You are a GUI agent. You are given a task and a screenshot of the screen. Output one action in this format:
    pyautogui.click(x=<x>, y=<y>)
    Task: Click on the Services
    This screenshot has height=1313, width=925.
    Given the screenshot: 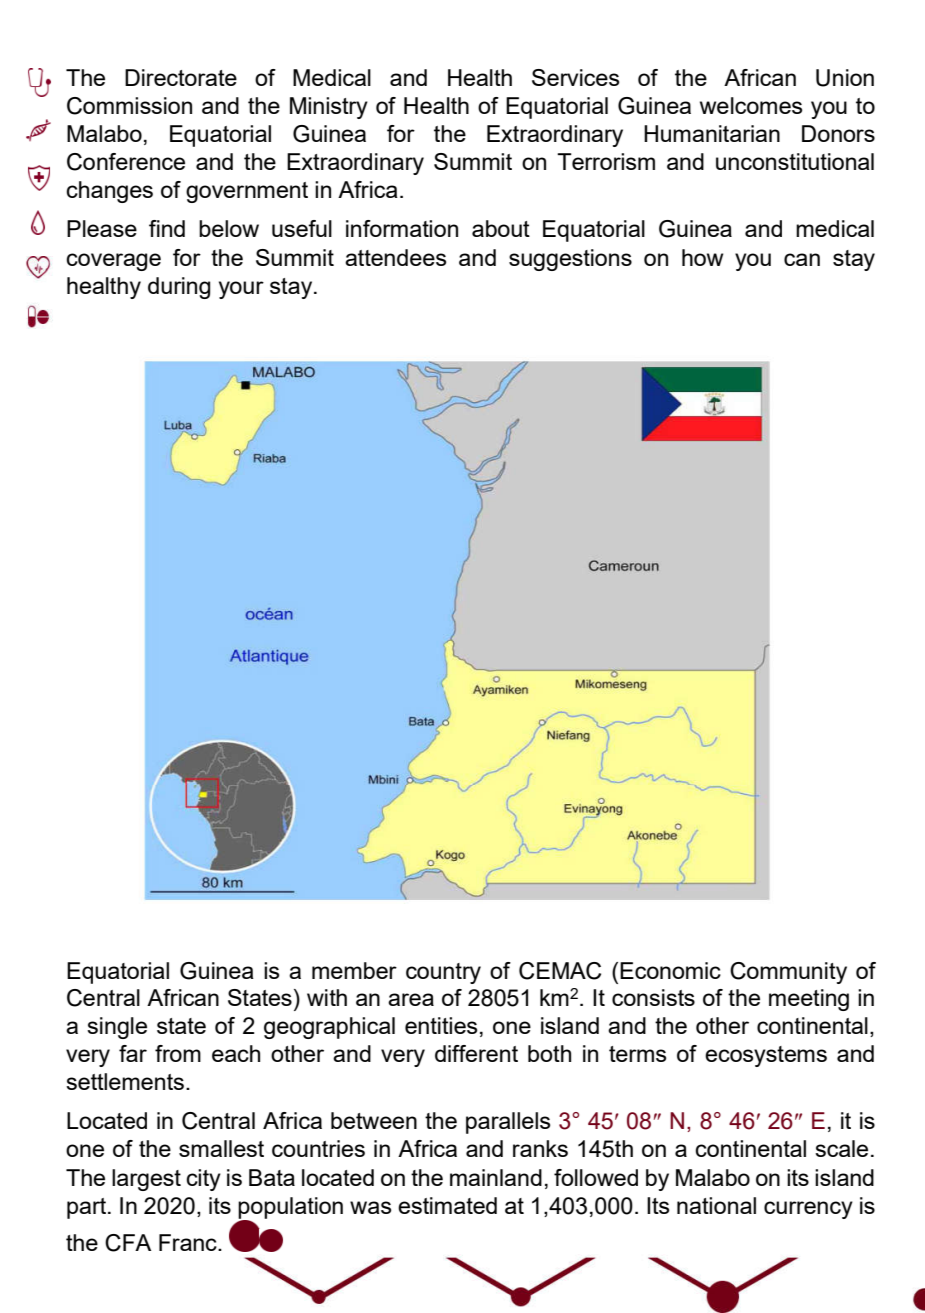 What is the action you would take?
    pyautogui.click(x=575, y=77)
